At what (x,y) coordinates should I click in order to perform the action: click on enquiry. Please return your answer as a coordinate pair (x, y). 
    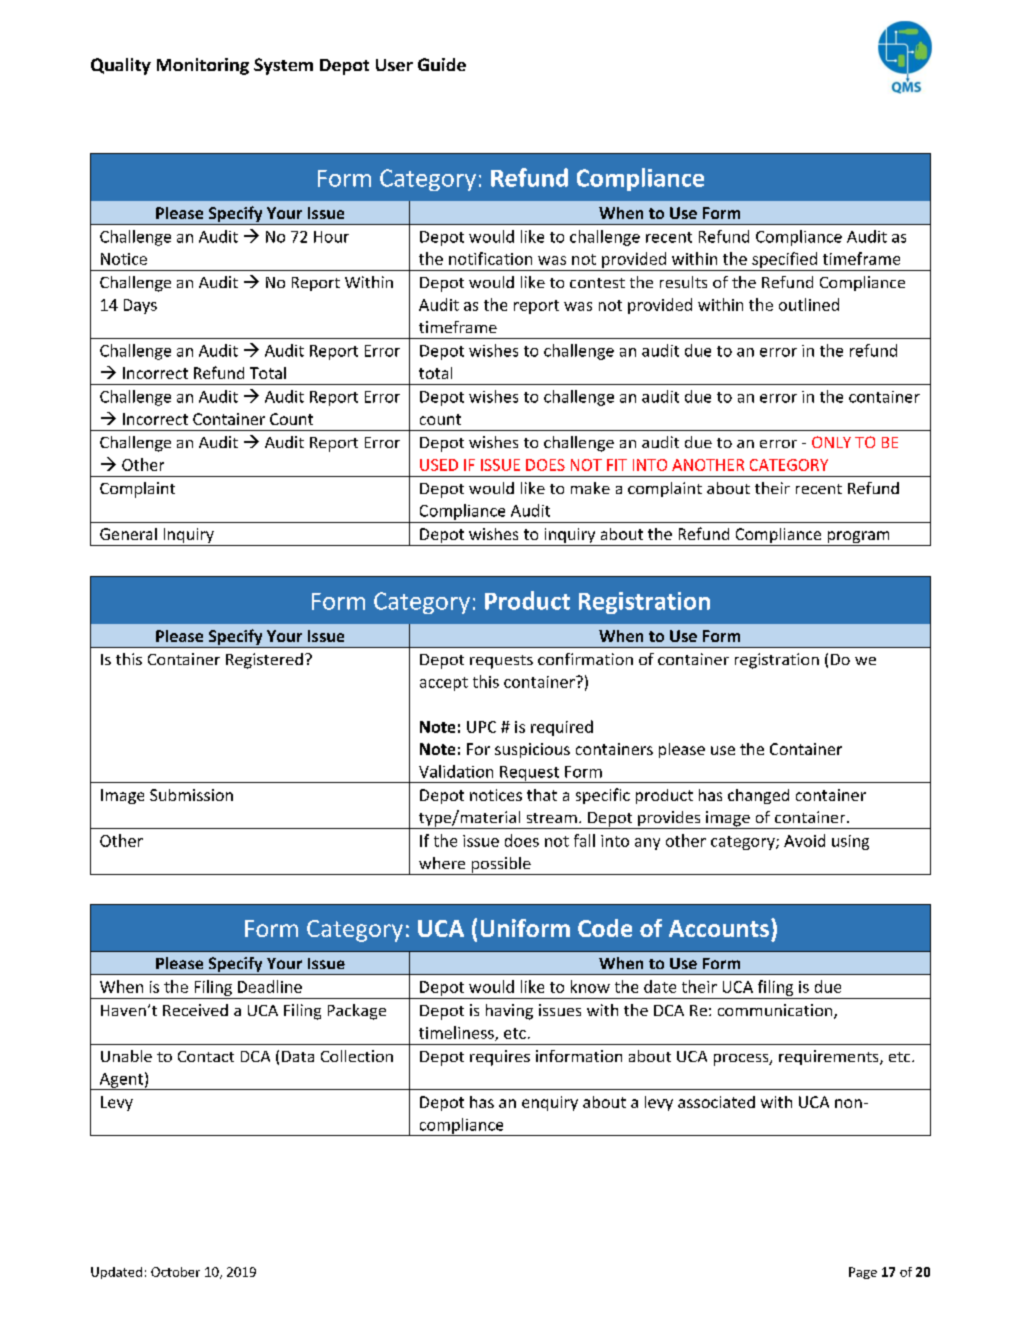
    Looking at the image, I should click on (550, 1103).
